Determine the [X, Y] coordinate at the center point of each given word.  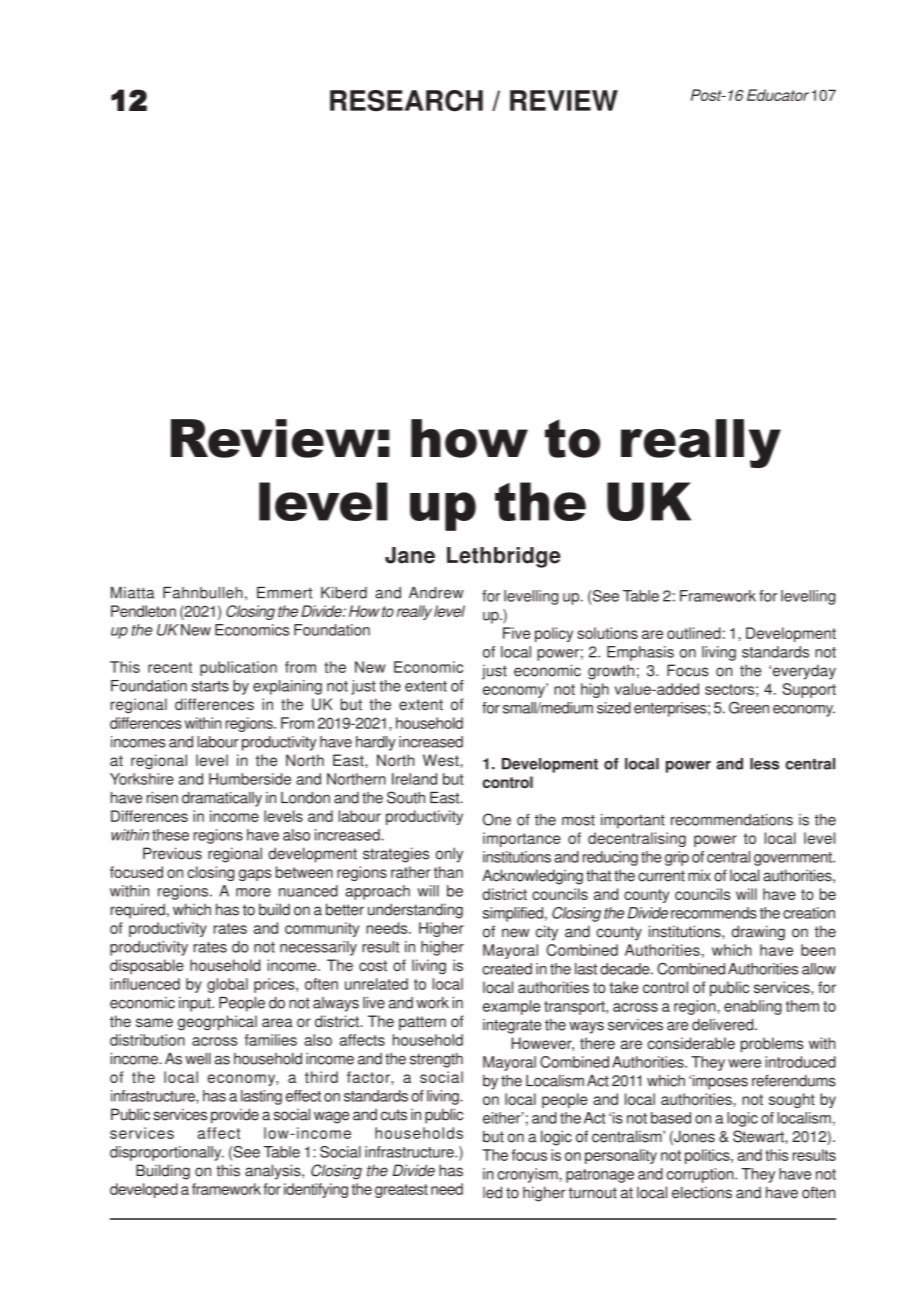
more [253, 892]
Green [749, 707]
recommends [714, 913]
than [448, 872]
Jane [410, 555]
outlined [694, 633]
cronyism [528, 1175]
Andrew [436, 593]
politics [708, 1156]
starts [210, 686]
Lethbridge [504, 557]
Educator [778, 95]
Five [516, 633]
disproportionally [167, 1153]
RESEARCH [406, 101]
